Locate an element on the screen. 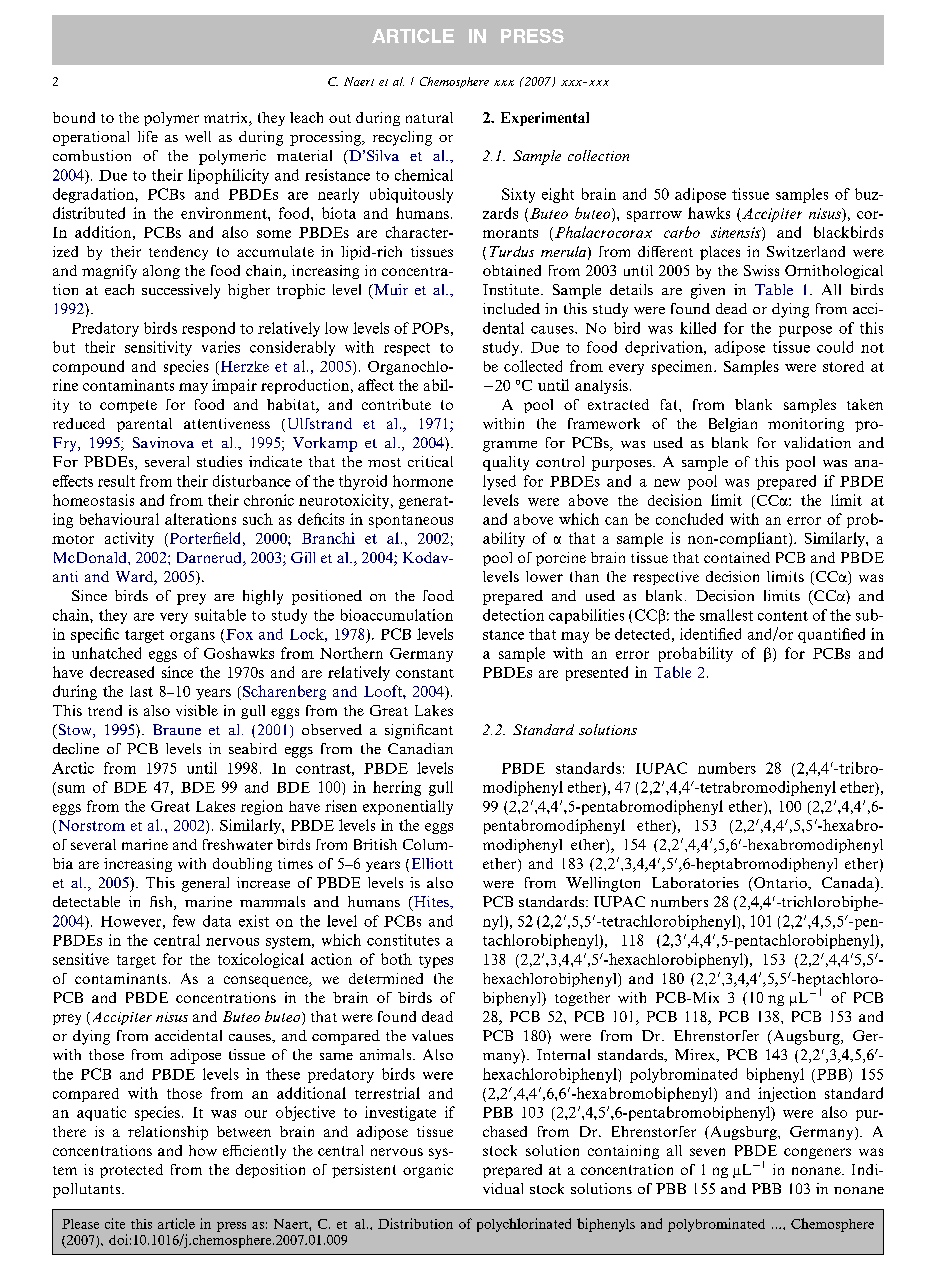  constant is located at coordinates (425, 673).
